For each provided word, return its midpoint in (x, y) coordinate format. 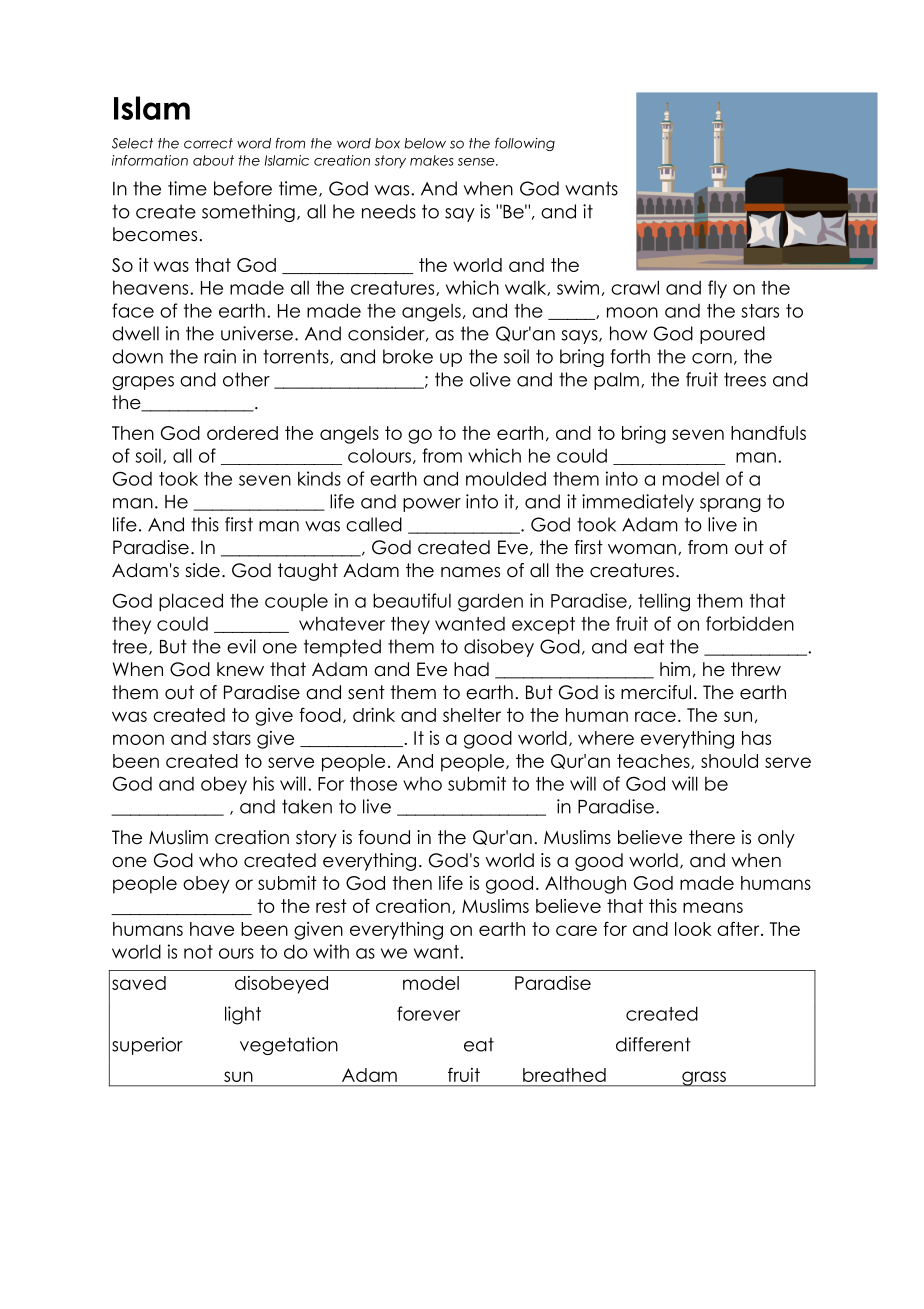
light (243, 1015)
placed (191, 602)
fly (717, 289)
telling (664, 602)
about (213, 160)
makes (431, 160)
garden (490, 602)
